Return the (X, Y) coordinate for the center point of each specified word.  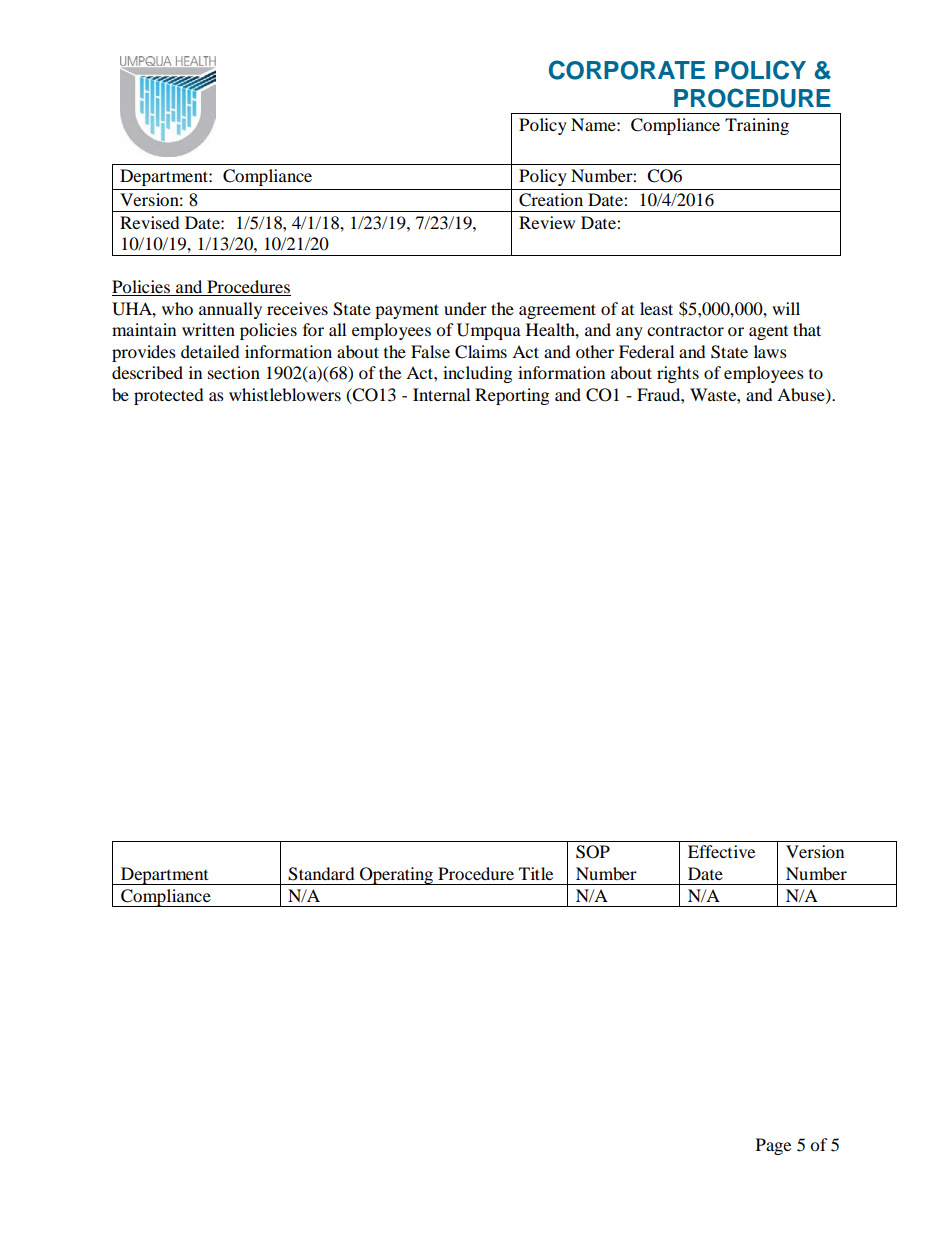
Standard (321, 874)
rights (678, 374)
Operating (396, 876)
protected (169, 396)
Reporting (512, 396)
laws (770, 351)
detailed (210, 351)
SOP (593, 852)
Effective (721, 851)
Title (536, 873)
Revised (150, 222)
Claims (481, 352)
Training (757, 126)
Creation (551, 200)
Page (773, 1146)
